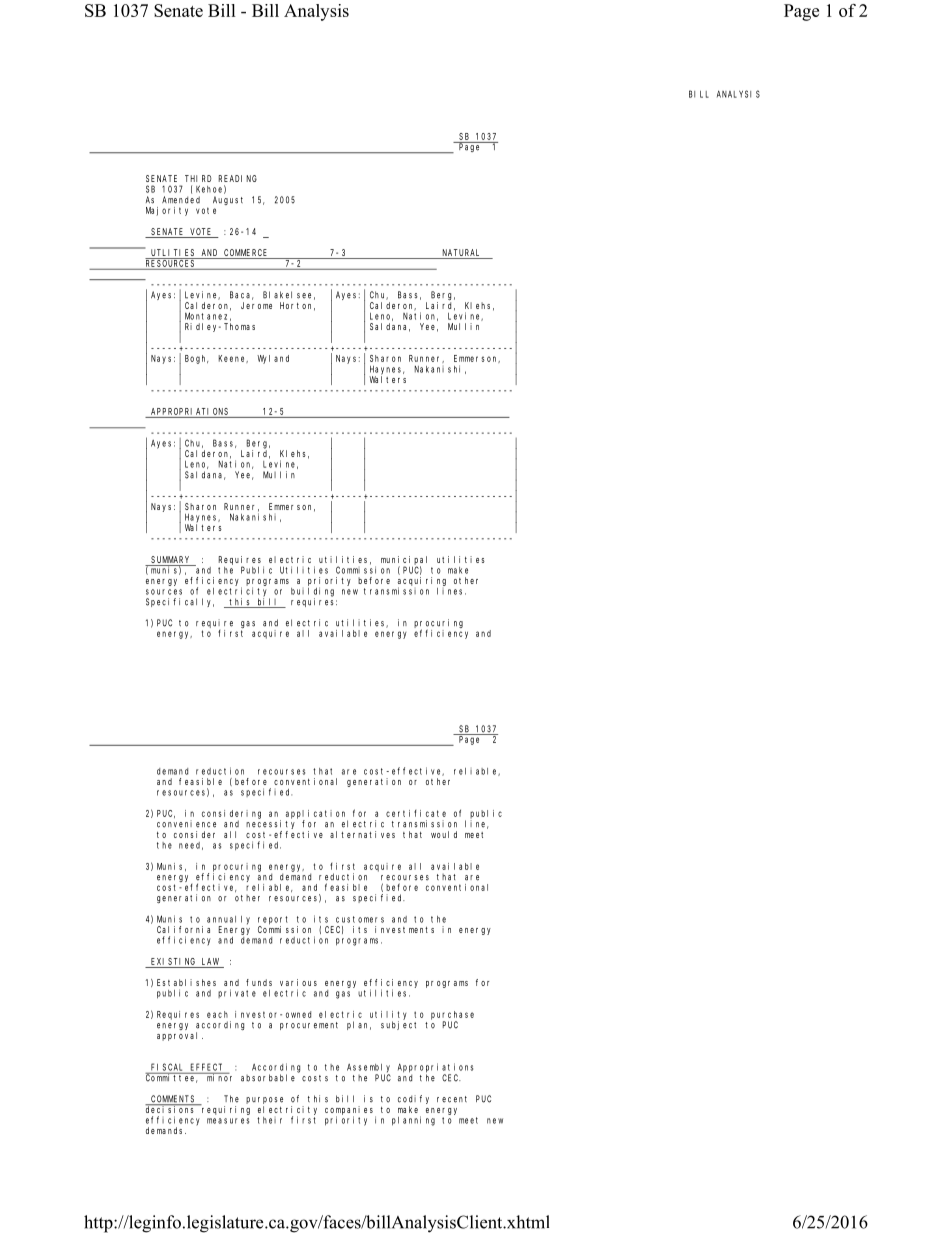 The image size is (952, 1233). I want to click on convenience, so click(186, 824).
